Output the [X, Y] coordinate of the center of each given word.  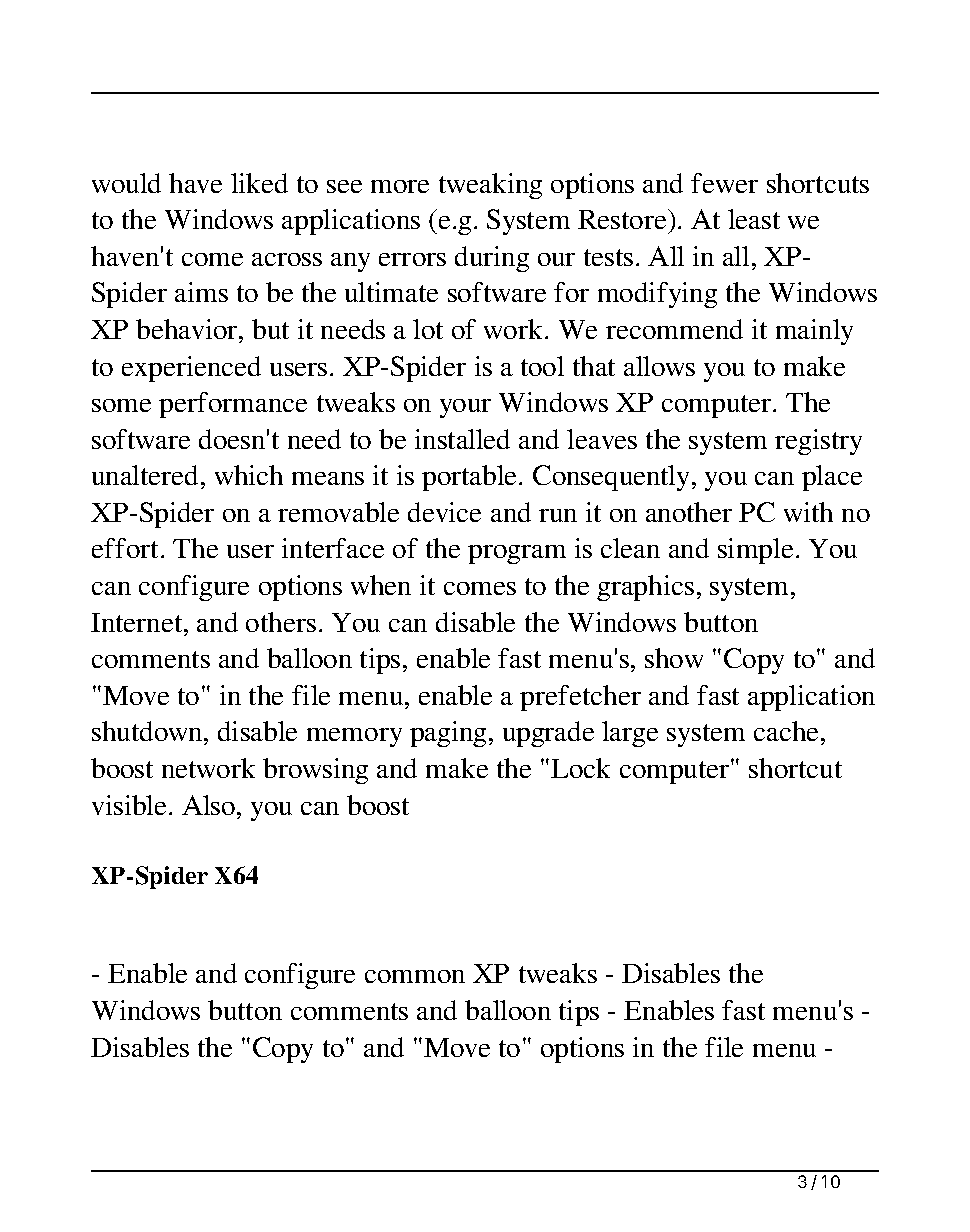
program [517, 554]
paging [450, 734]
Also [210, 805]
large [630, 734]
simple [755, 551]
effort [127, 548]
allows [659, 366]
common [415, 976]
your [465, 408]
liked [259, 183]
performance [233, 405]
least [754, 219]
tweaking [490, 186]
